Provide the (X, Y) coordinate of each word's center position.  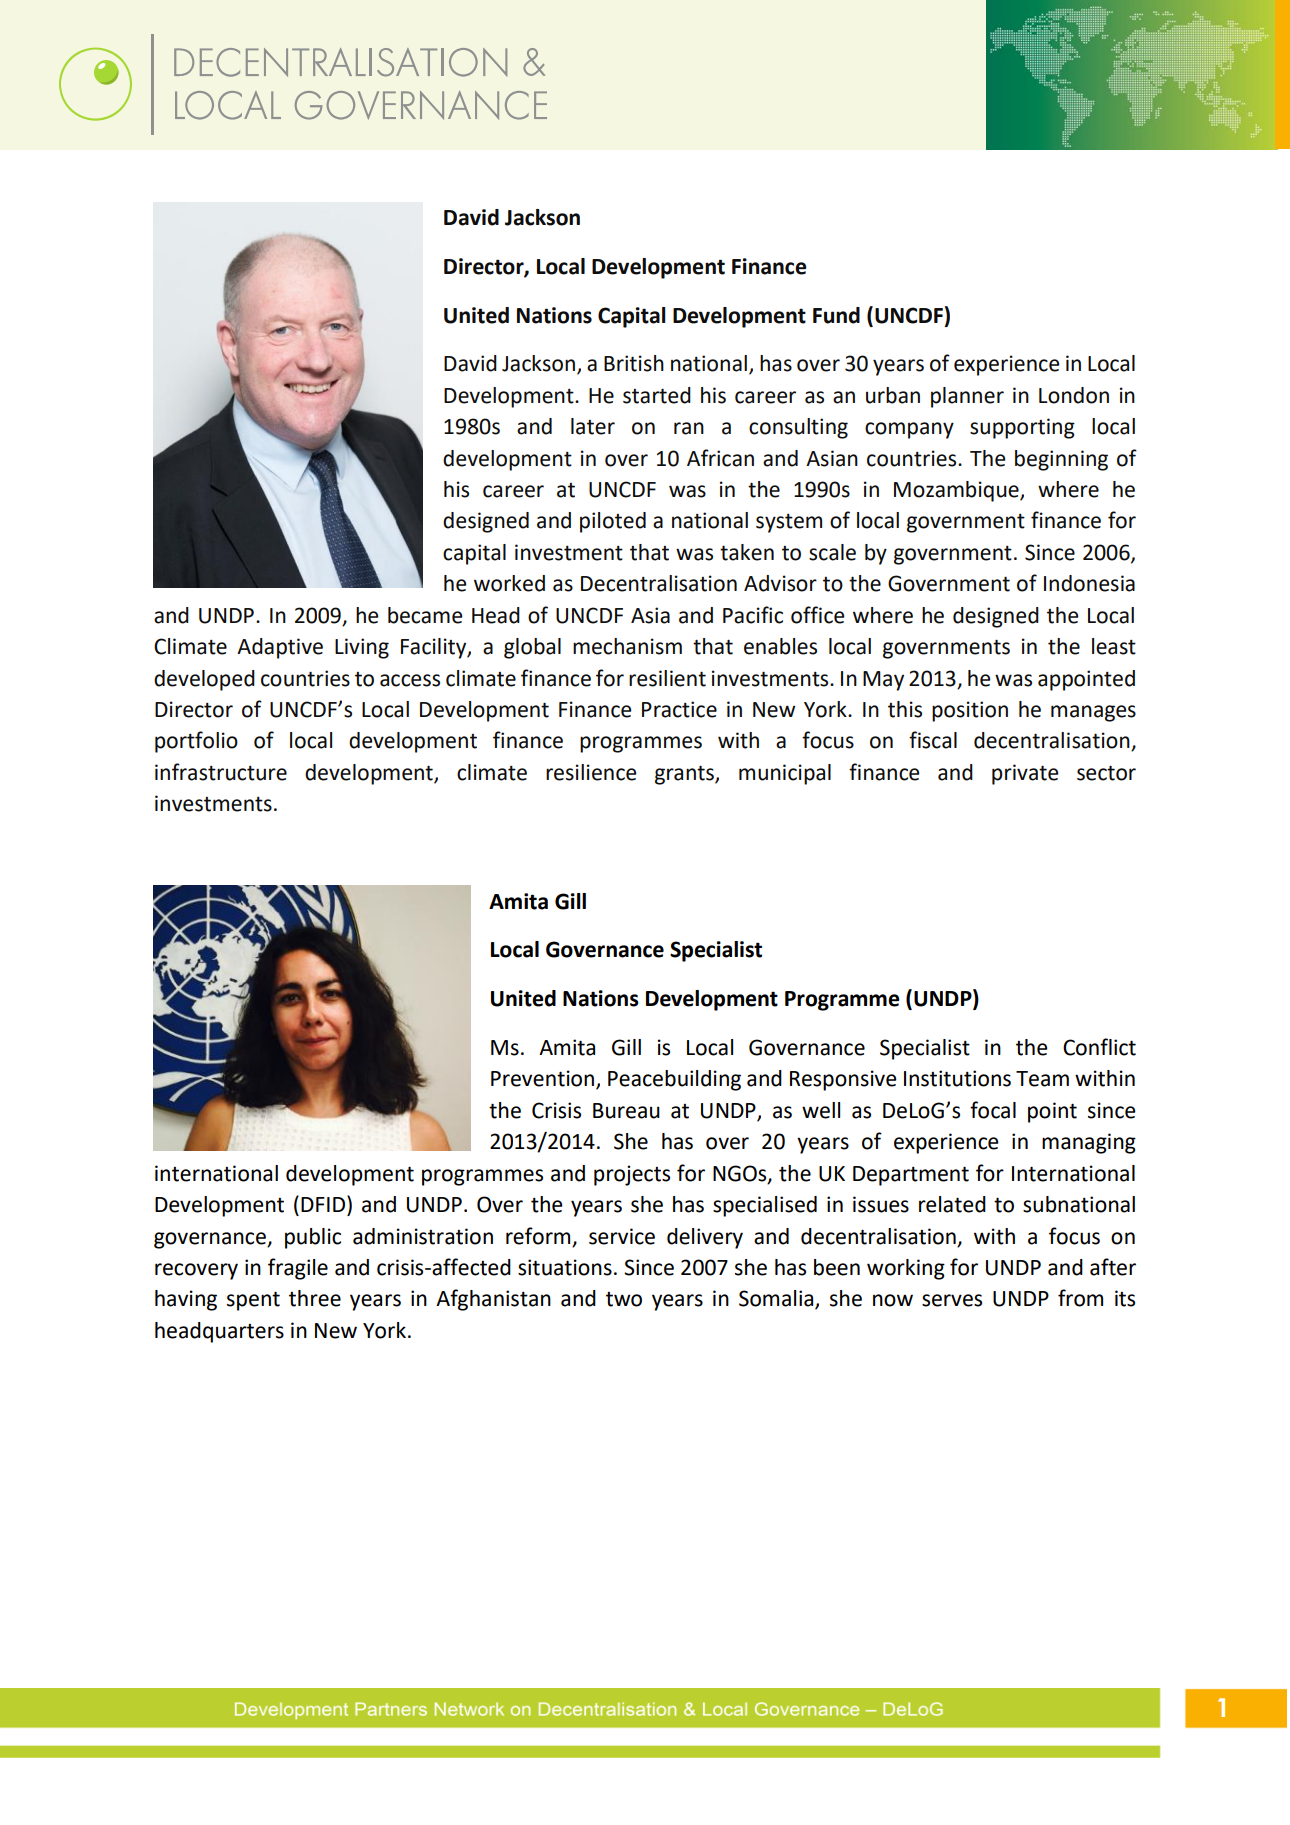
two (624, 1299)
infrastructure (221, 772)
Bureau (626, 1111)
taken (747, 552)
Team (1042, 1079)
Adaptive (280, 648)
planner (967, 397)
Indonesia (1089, 583)
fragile (298, 1269)
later (593, 426)
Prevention (544, 1079)
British (634, 363)
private (1025, 774)
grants (685, 775)
